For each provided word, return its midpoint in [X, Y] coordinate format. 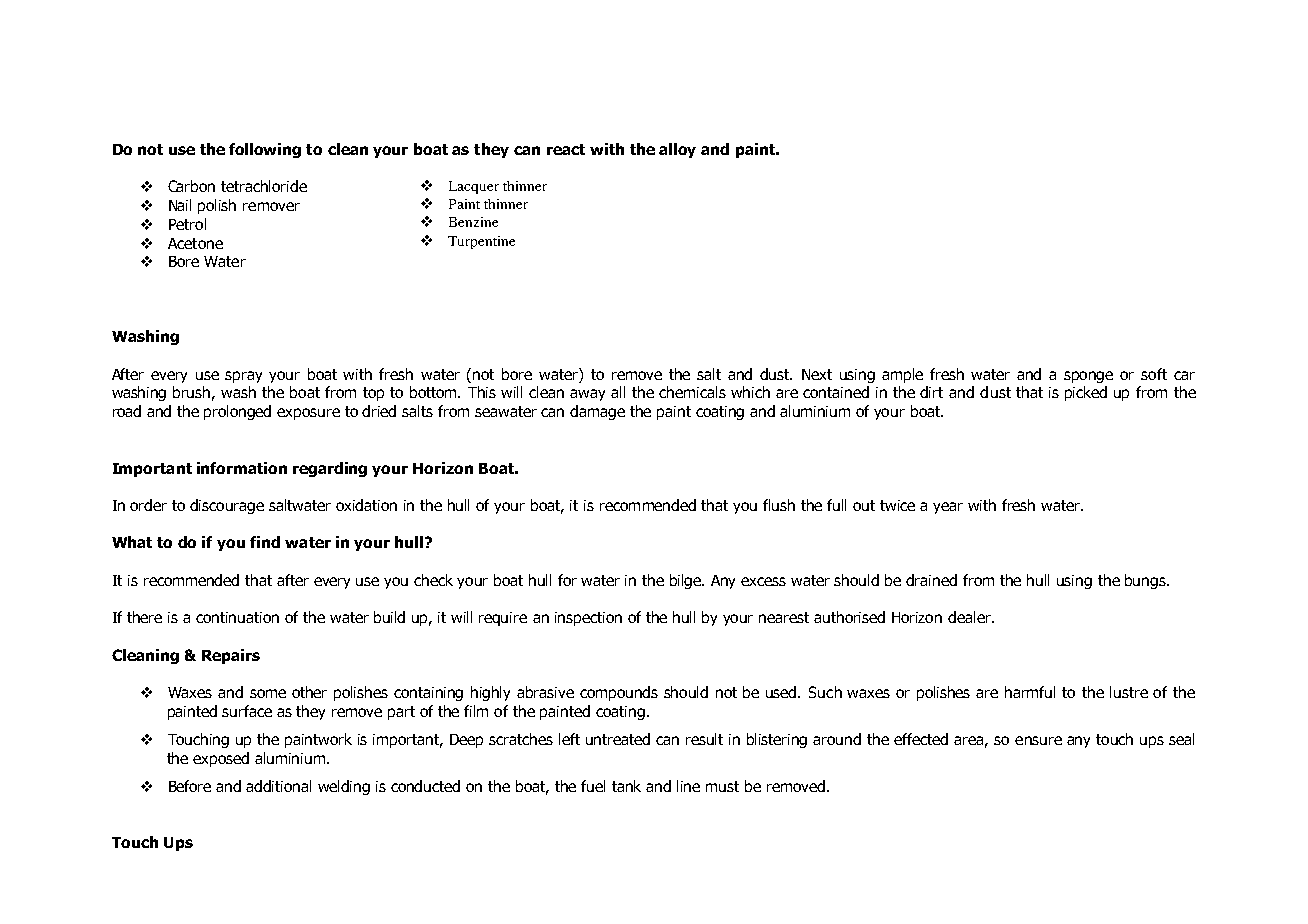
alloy [677, 150]
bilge [687, 581]
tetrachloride [264, 186]
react [566, 149]
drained [931, 580]
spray [243, 377]
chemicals [692, 392]
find [265, 542]
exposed [221, 759]
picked [1086, 393]
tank [626, 786]
